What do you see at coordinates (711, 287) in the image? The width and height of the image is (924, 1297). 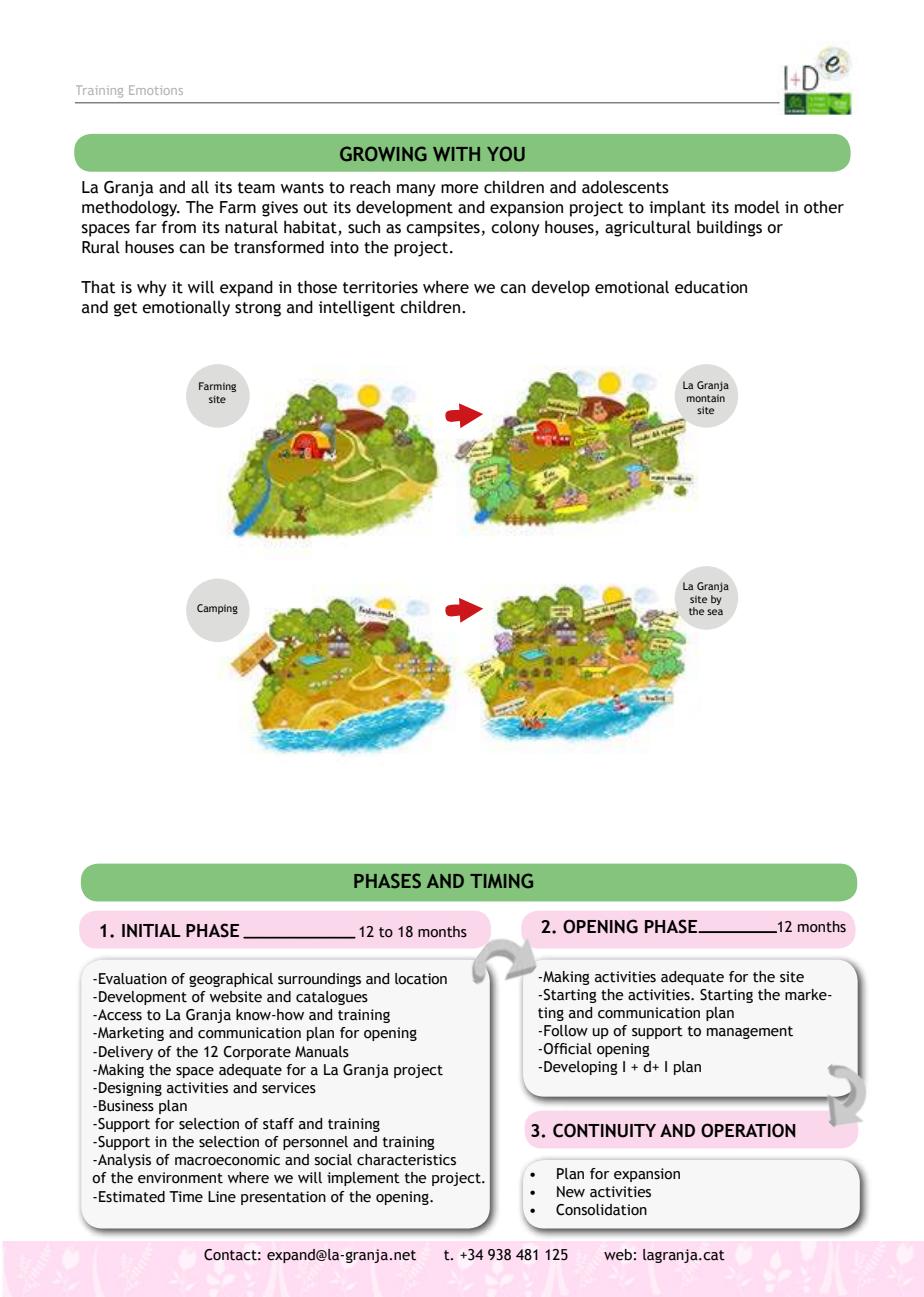 I see `education` at bounding box center [711, 287].
